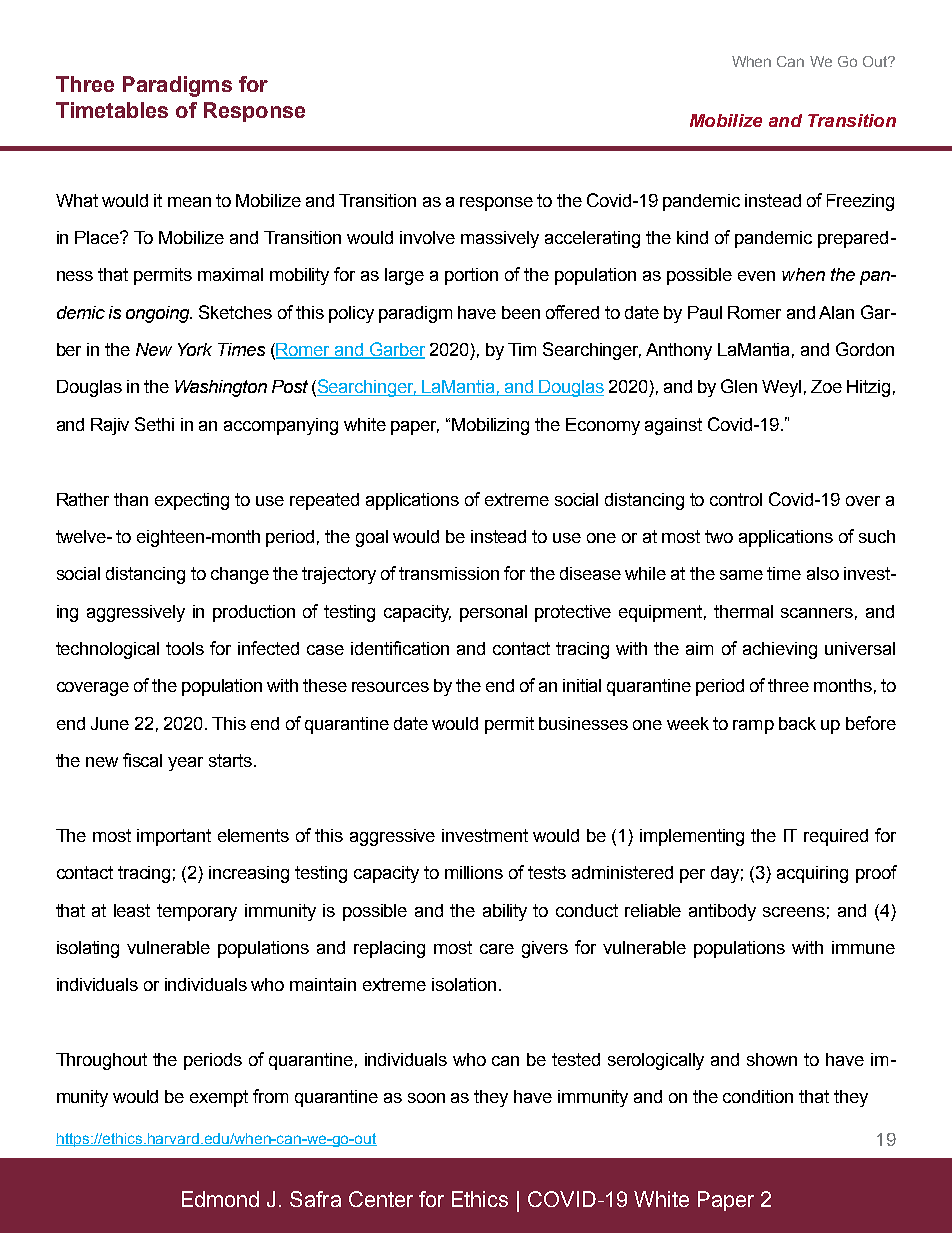 The width and height of the document is (952, 1233). Describe the element at coordinates (189, 202) in the document. I see `mean` at that location.
